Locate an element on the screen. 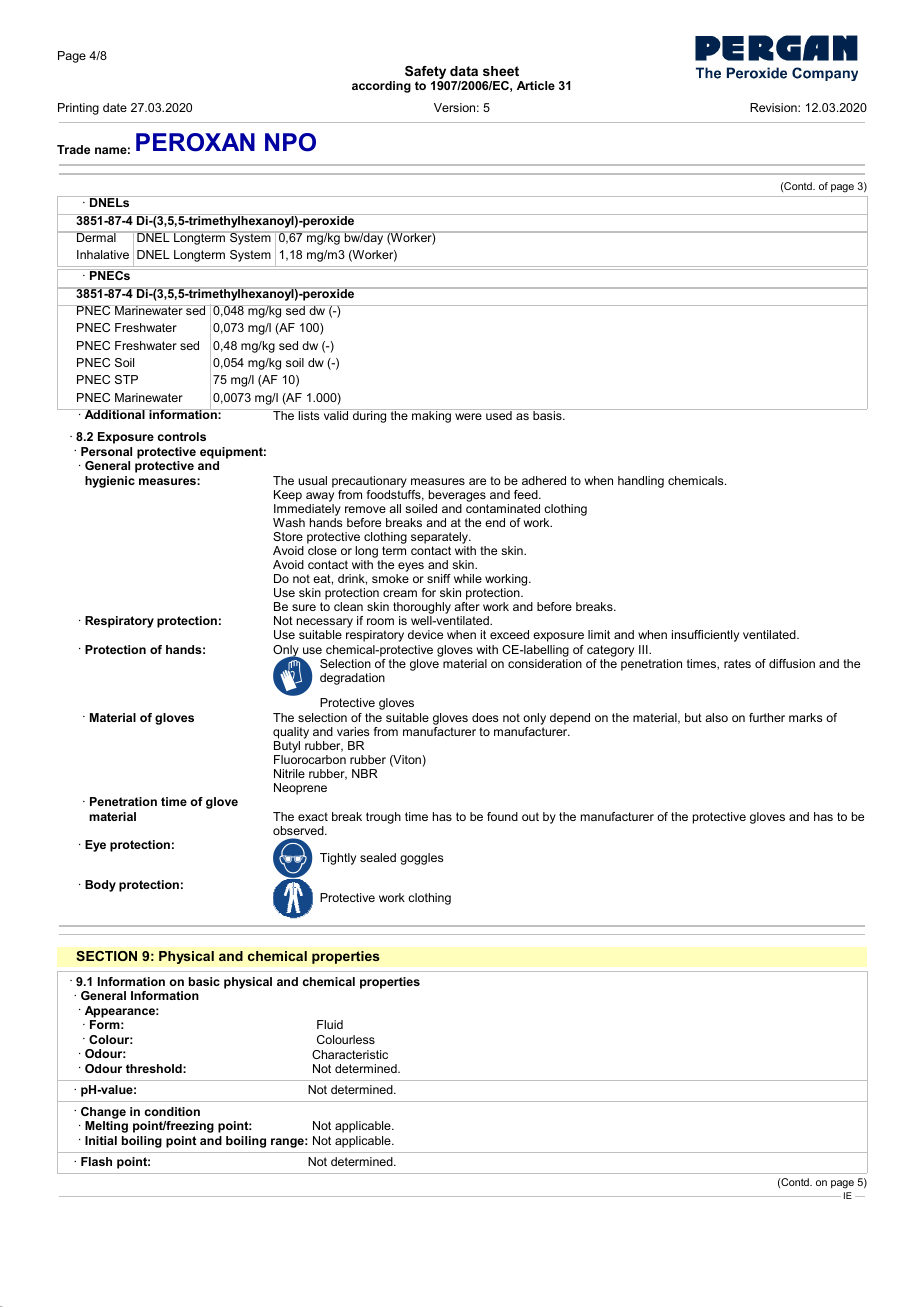  Revision is located at coordinates (774, 107).
